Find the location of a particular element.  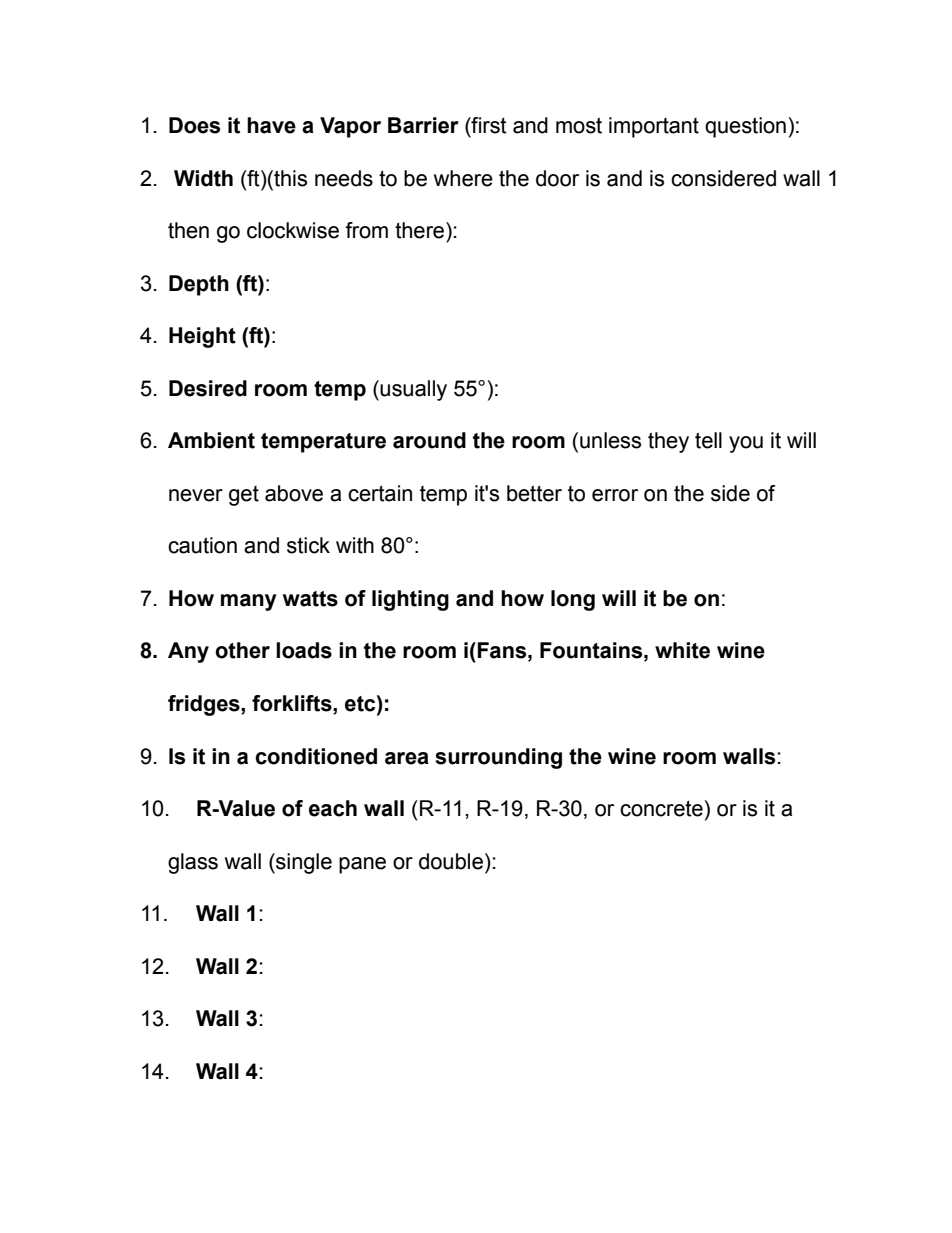

error is located at coordinates (615, 495).
